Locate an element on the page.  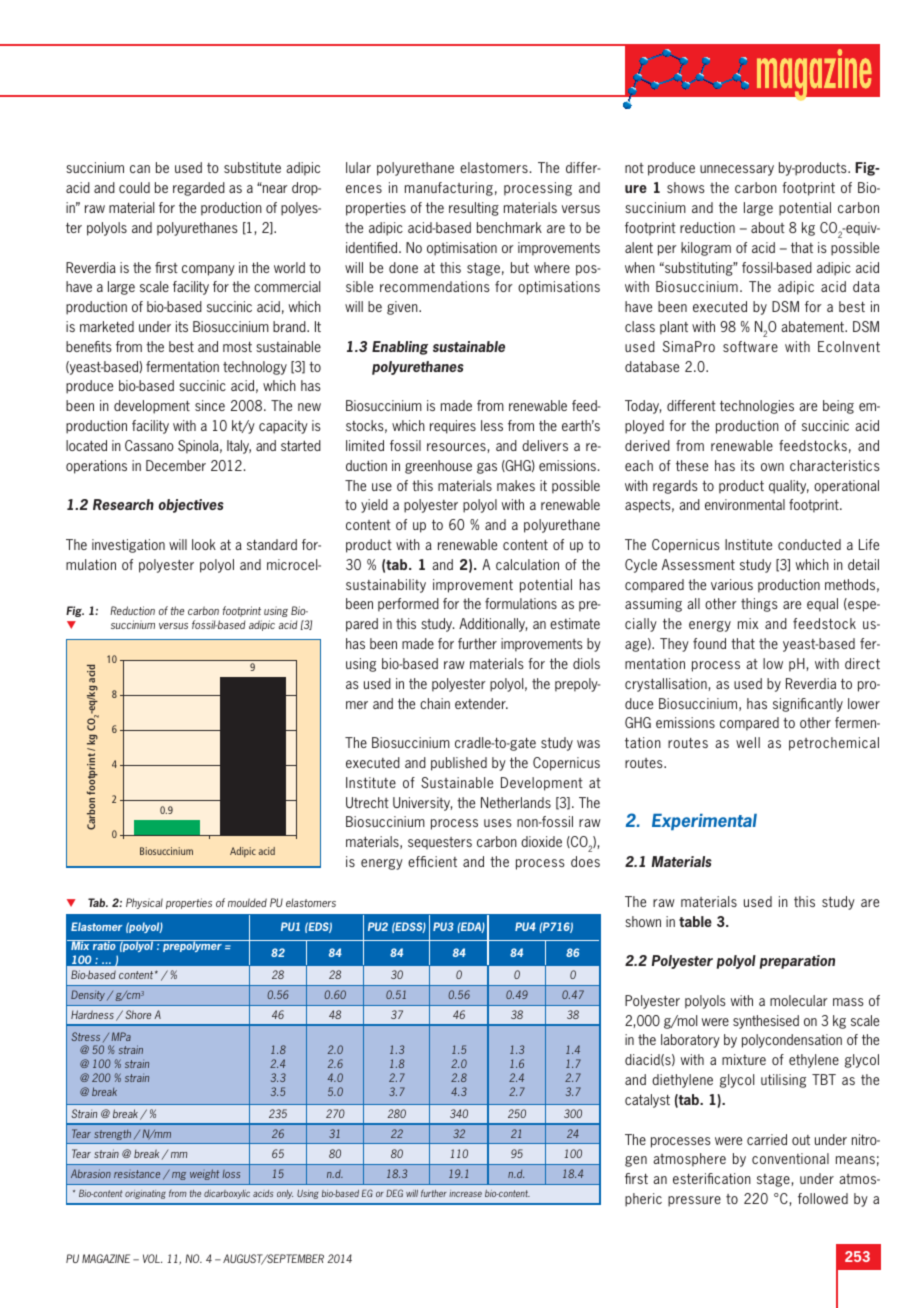
VOL is located at coordinates (152, 1258).
